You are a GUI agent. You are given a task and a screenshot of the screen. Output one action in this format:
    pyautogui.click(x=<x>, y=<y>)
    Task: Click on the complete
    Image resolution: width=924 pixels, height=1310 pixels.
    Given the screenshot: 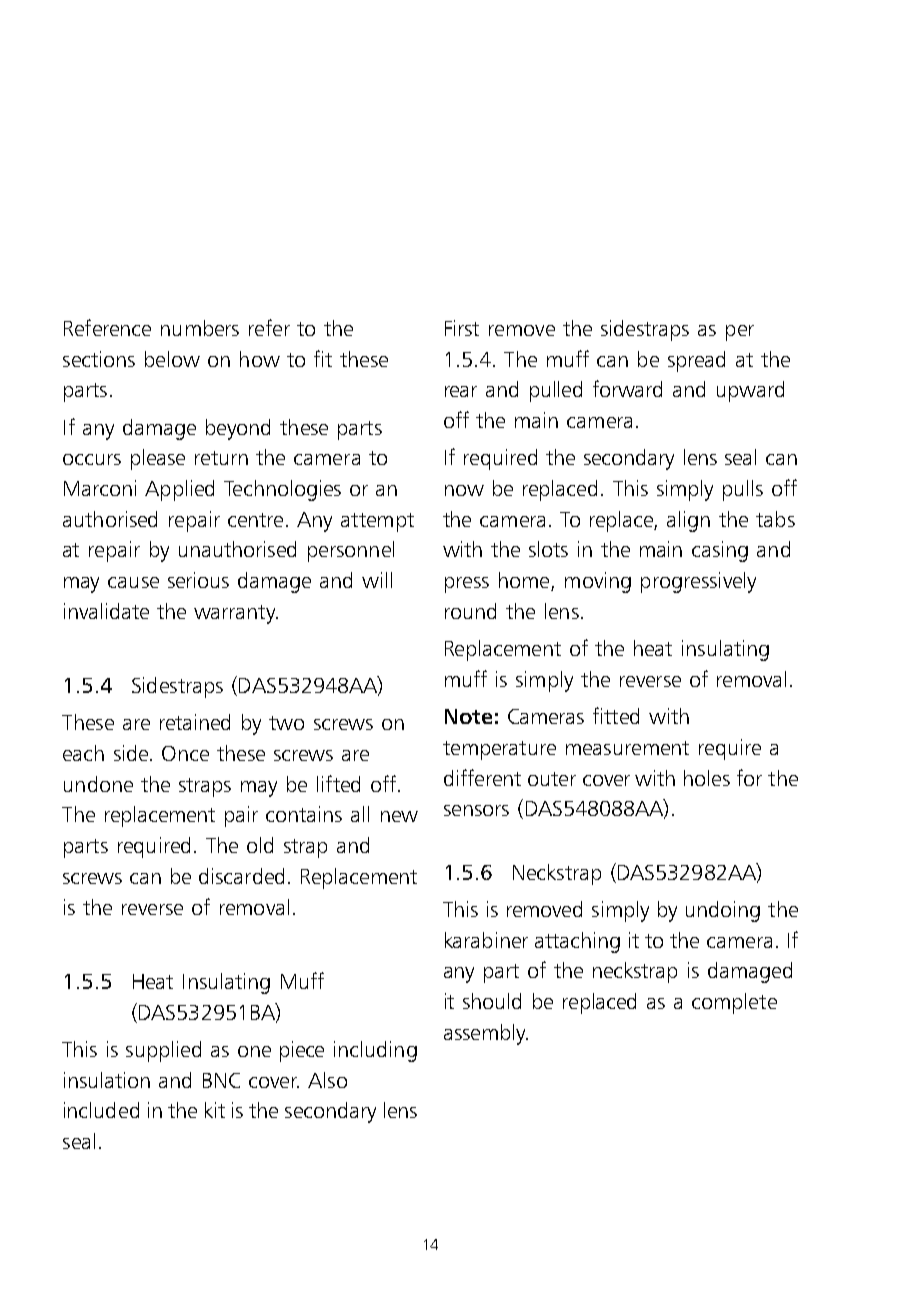 What is the action you would take?
    pyautogui.click(x=734, y=1003)
